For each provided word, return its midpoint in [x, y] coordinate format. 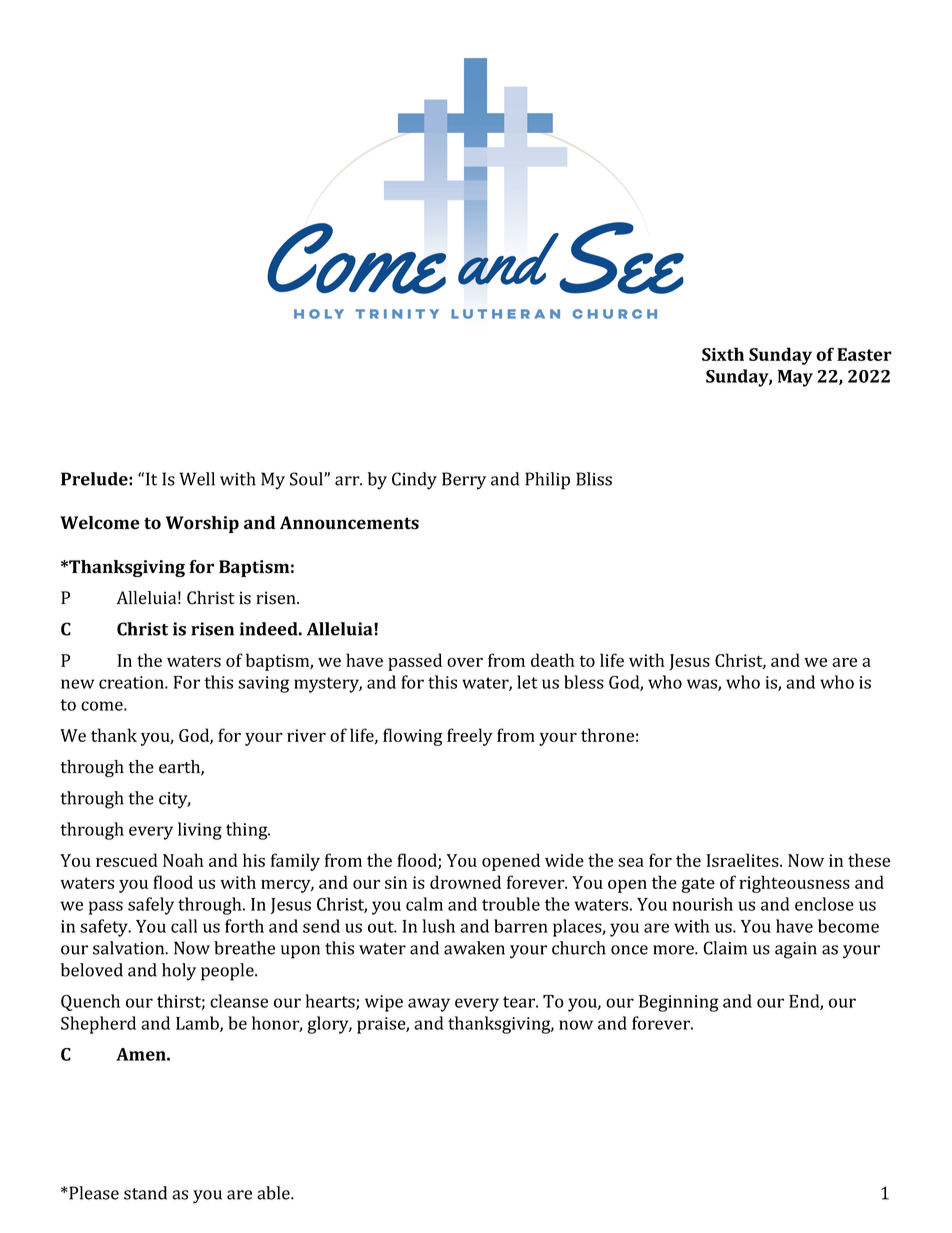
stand [145, 1193]
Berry [464, 481]
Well [197, 479]
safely [151, 906]
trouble [511, 904]
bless [584, 682]
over [465, 662]
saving [263, 684]
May [795, 378]
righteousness [794, 884]
